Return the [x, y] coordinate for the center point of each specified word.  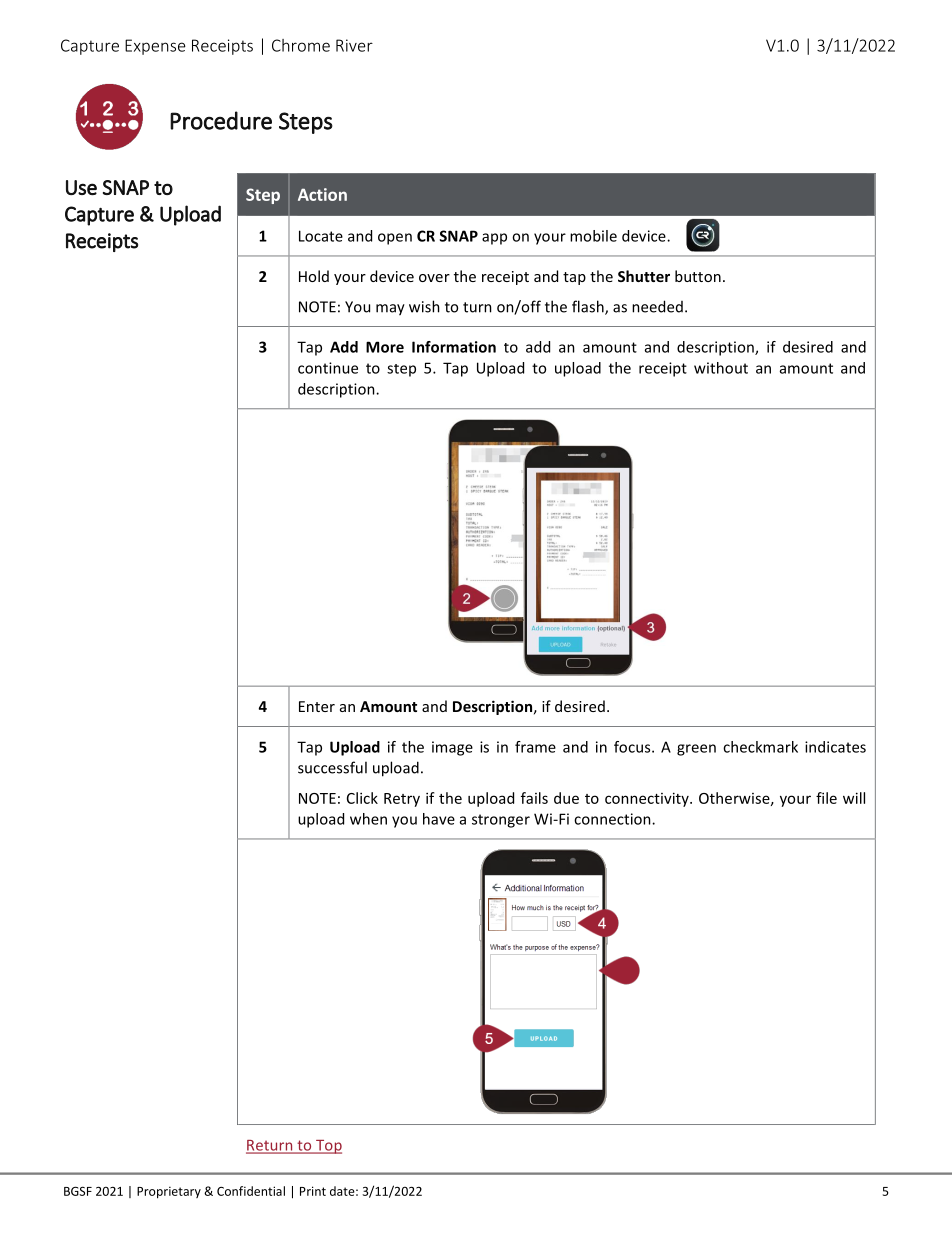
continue [328, 368]
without [721, 368]
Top [328, 1147]
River [354, 45]
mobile [593, 236]
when [368, 819]
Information [454, 347]
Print [313, 1191]
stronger [501, 821]
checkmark [760, 747]
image [452, 748]
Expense [155, 47]
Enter [317, 706]
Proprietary [169, 1192]
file [826, 798]
